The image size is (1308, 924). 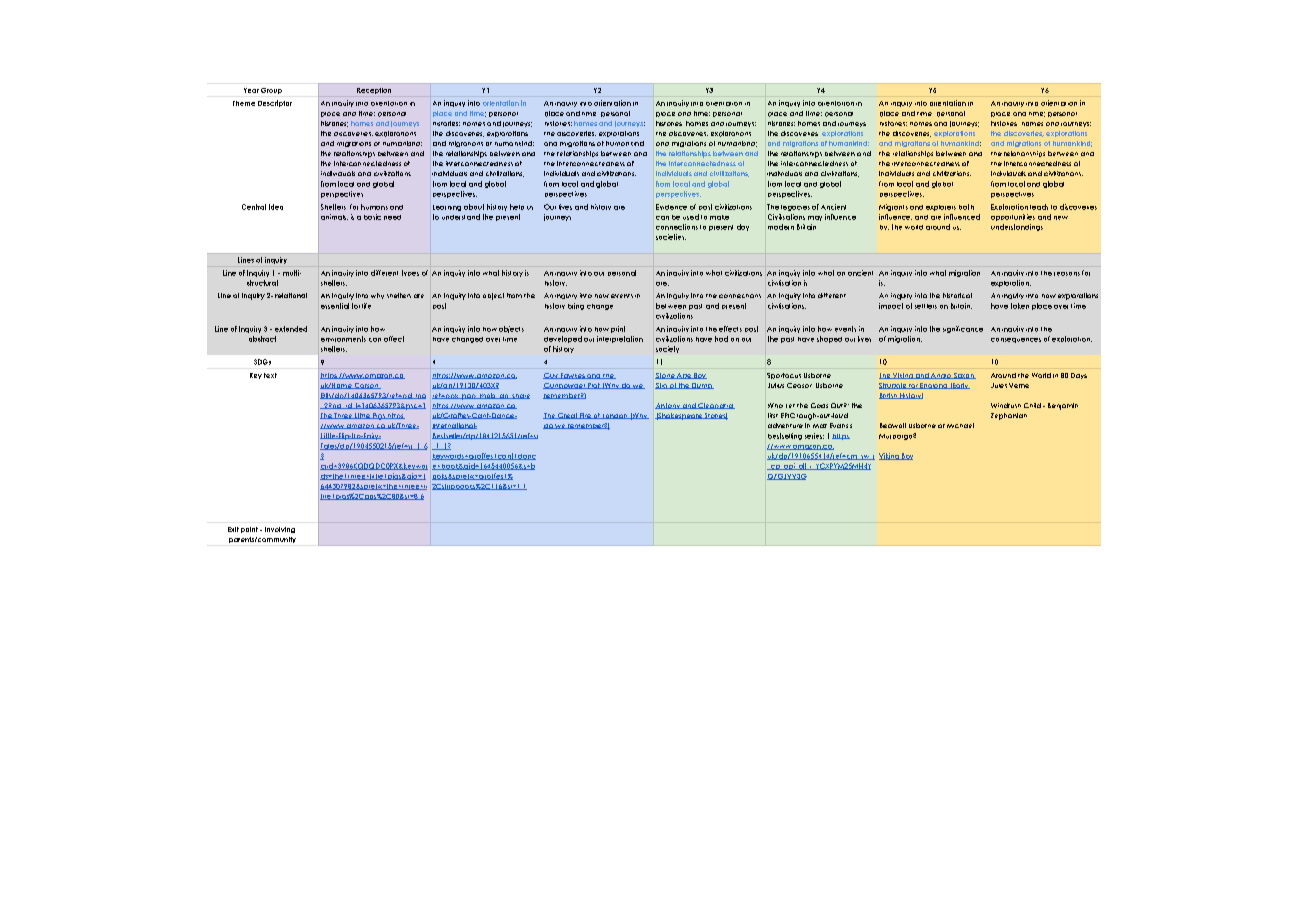 What do you see at coordinates (335, 306) in the screenshot?
I see `essential` at bounding box center [335, 306].
